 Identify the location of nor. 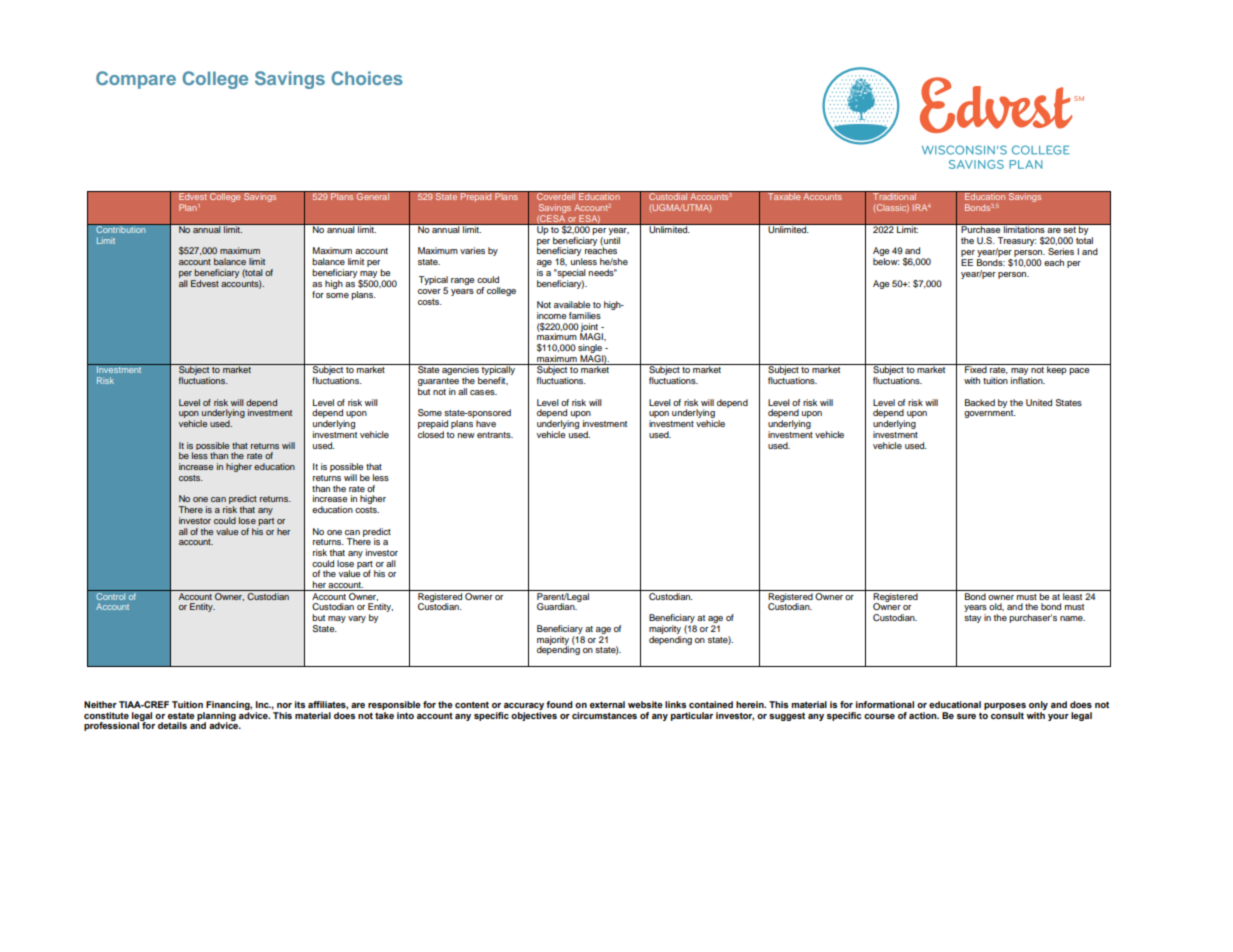
(284, 705).
